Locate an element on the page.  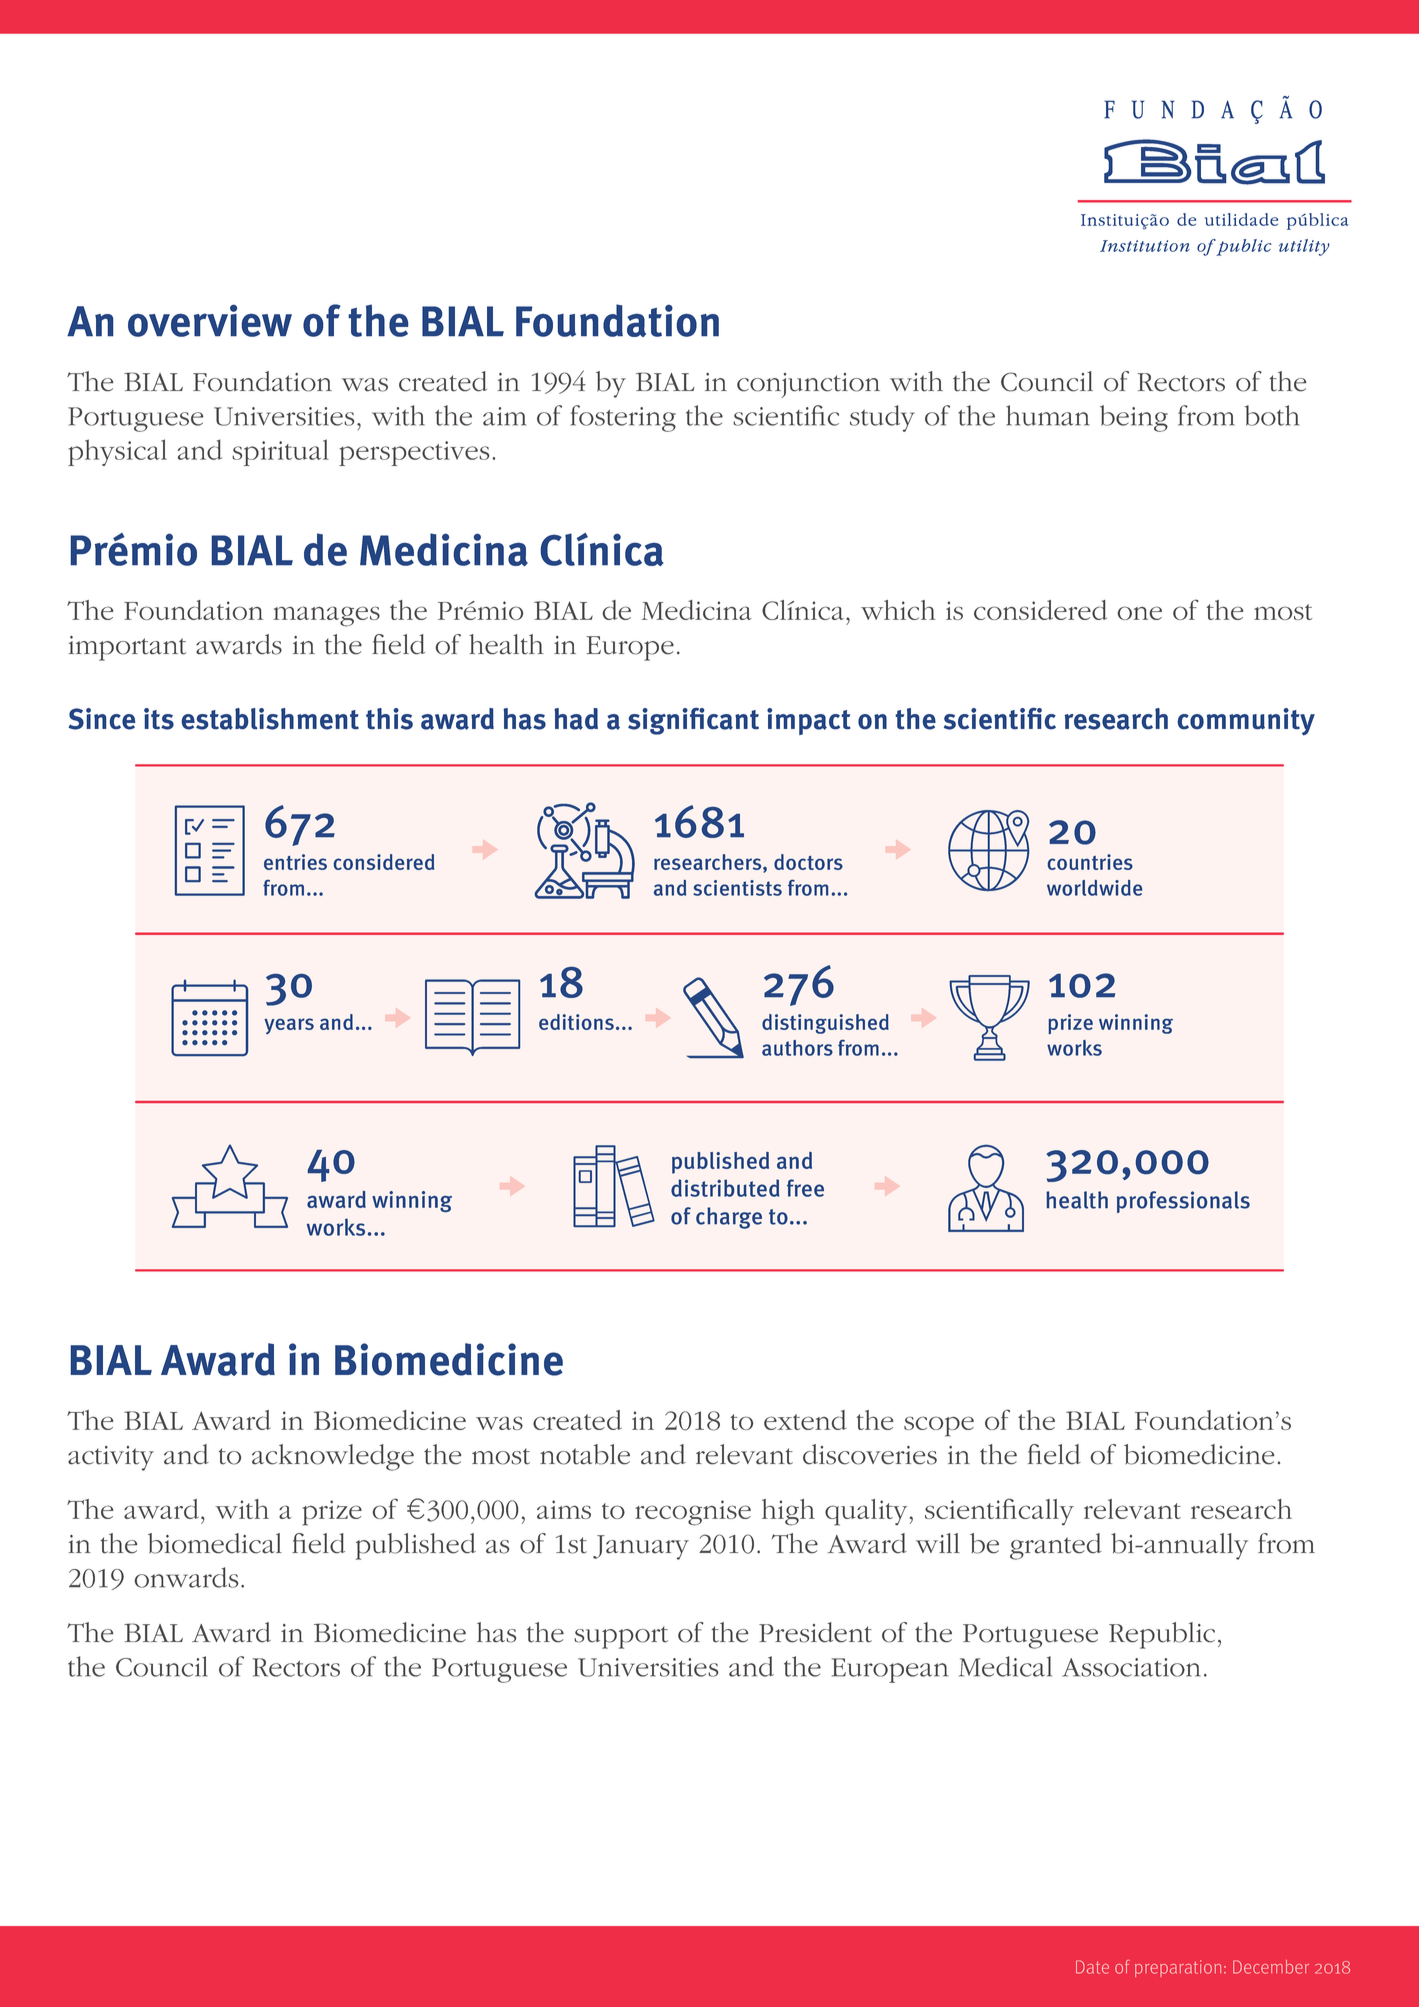
Date is located at coordinates (1092, 1967).
